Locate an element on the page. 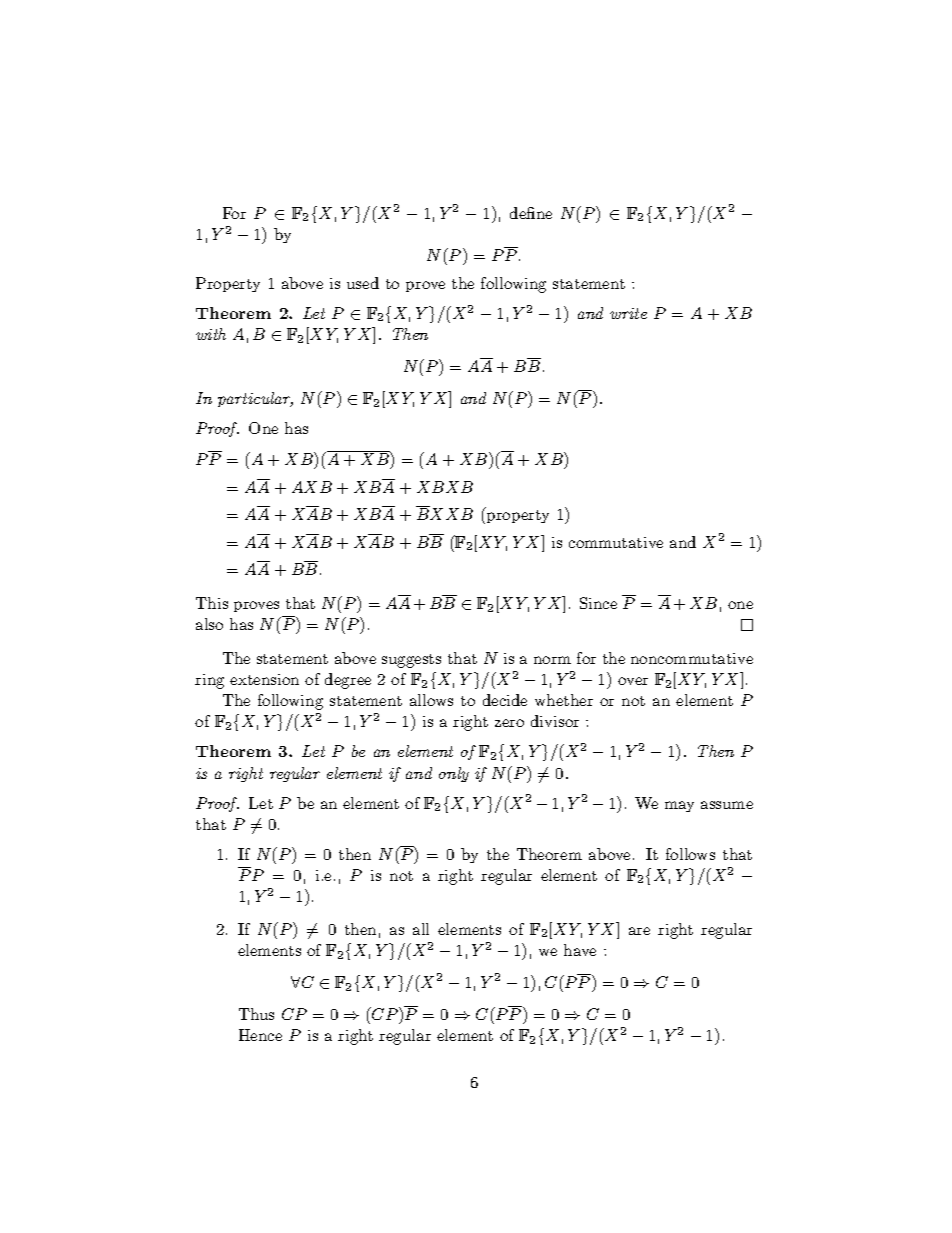 Image resolution: width=952 pixels, height=1233 pixels. have is located at coordinates (580, 950).
